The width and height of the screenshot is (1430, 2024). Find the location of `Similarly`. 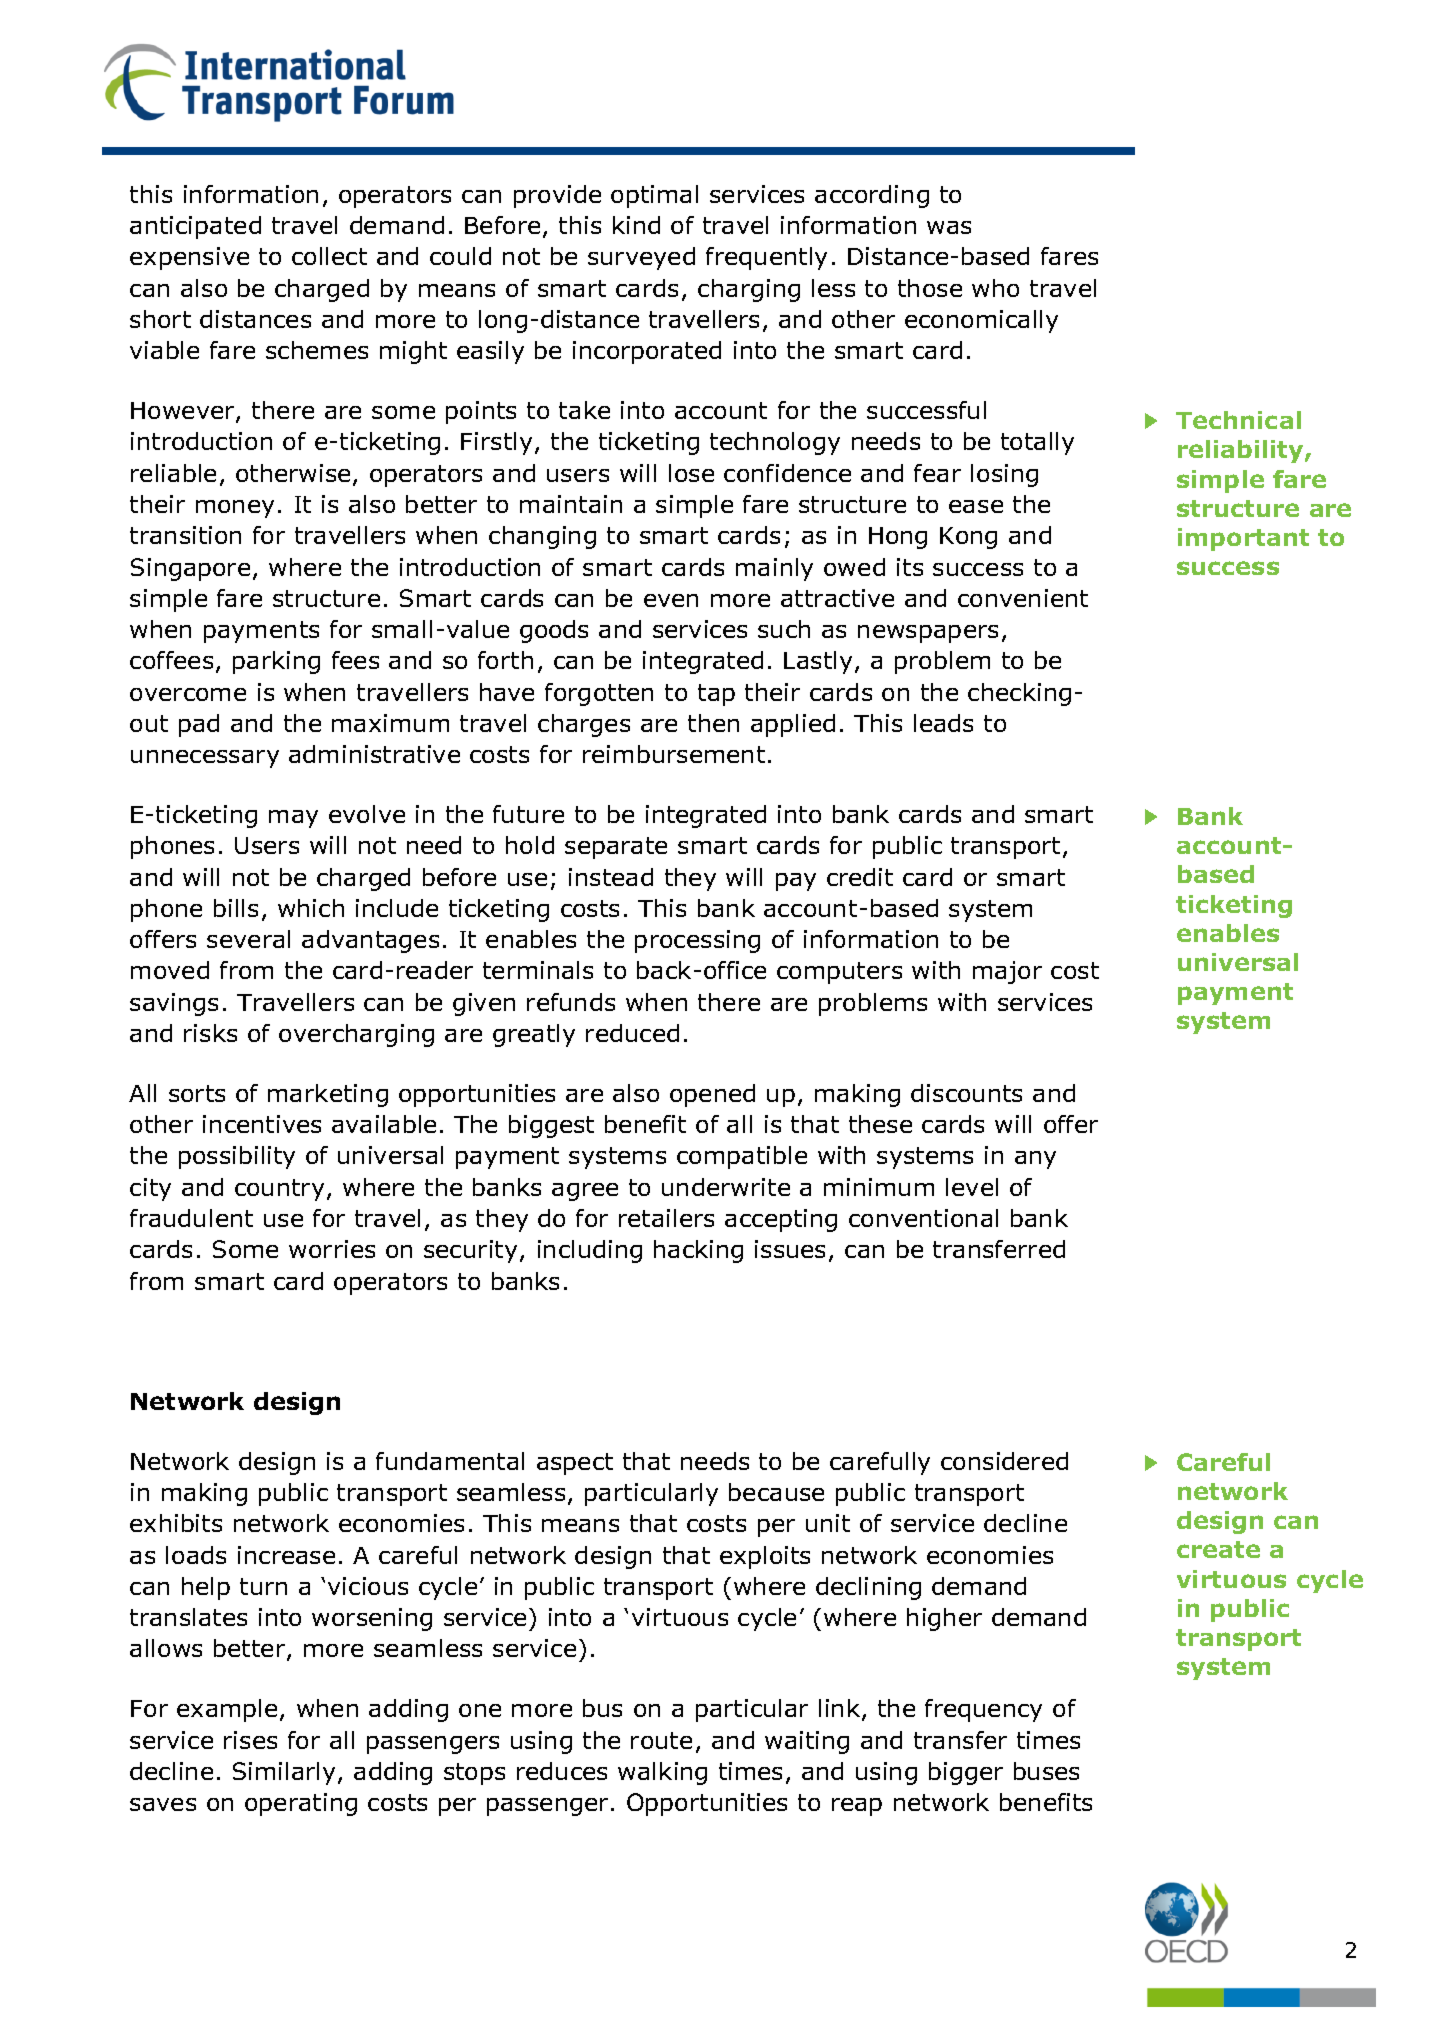

Similarly is located at coordinates (284, 1773).
